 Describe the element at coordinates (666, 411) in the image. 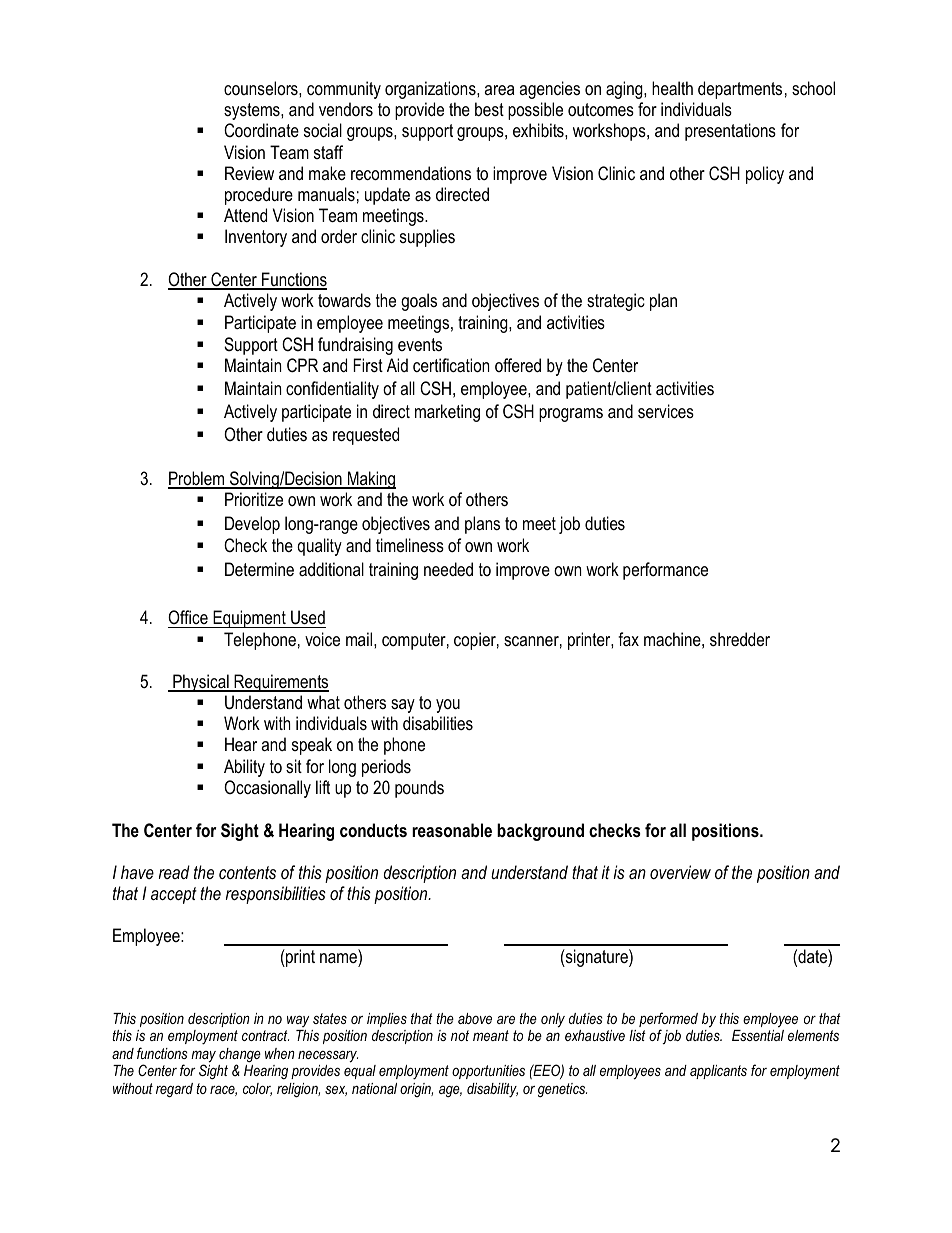

I see `services` at that location.
